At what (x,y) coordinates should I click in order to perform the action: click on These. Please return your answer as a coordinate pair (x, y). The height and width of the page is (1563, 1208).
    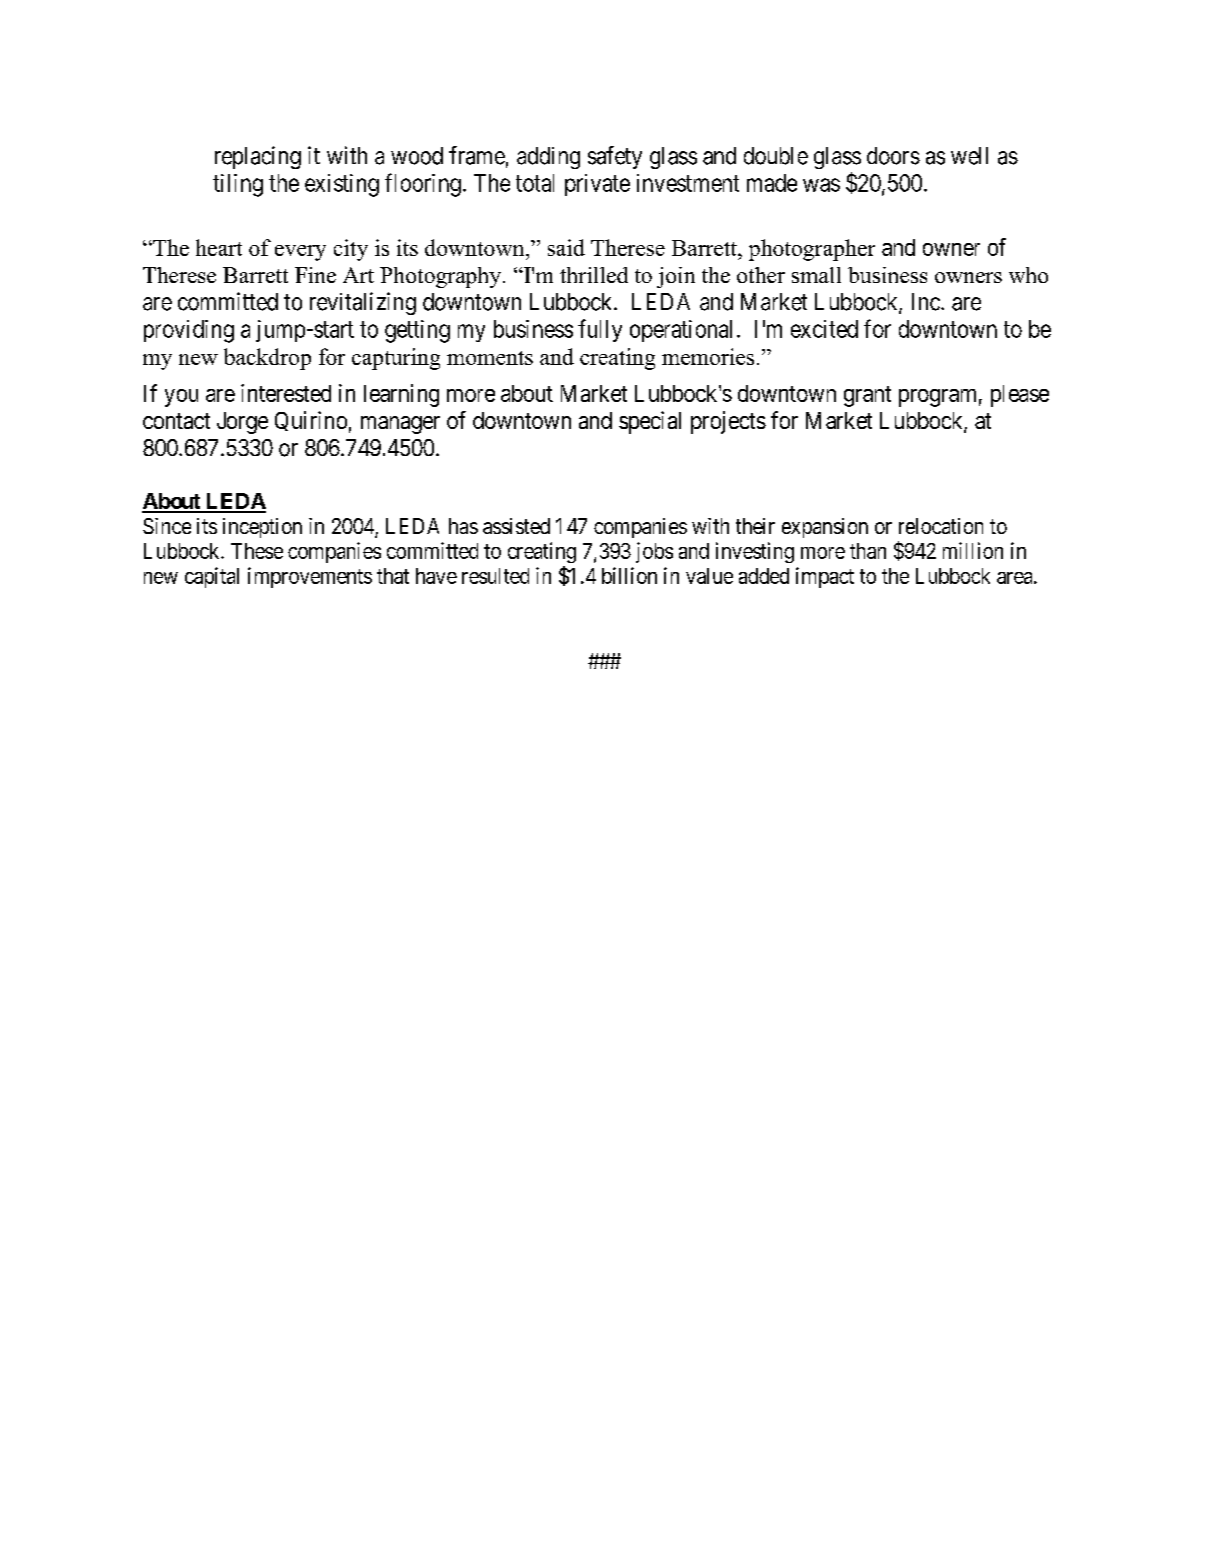
    Looking at the image, I should click on (257, 551).
